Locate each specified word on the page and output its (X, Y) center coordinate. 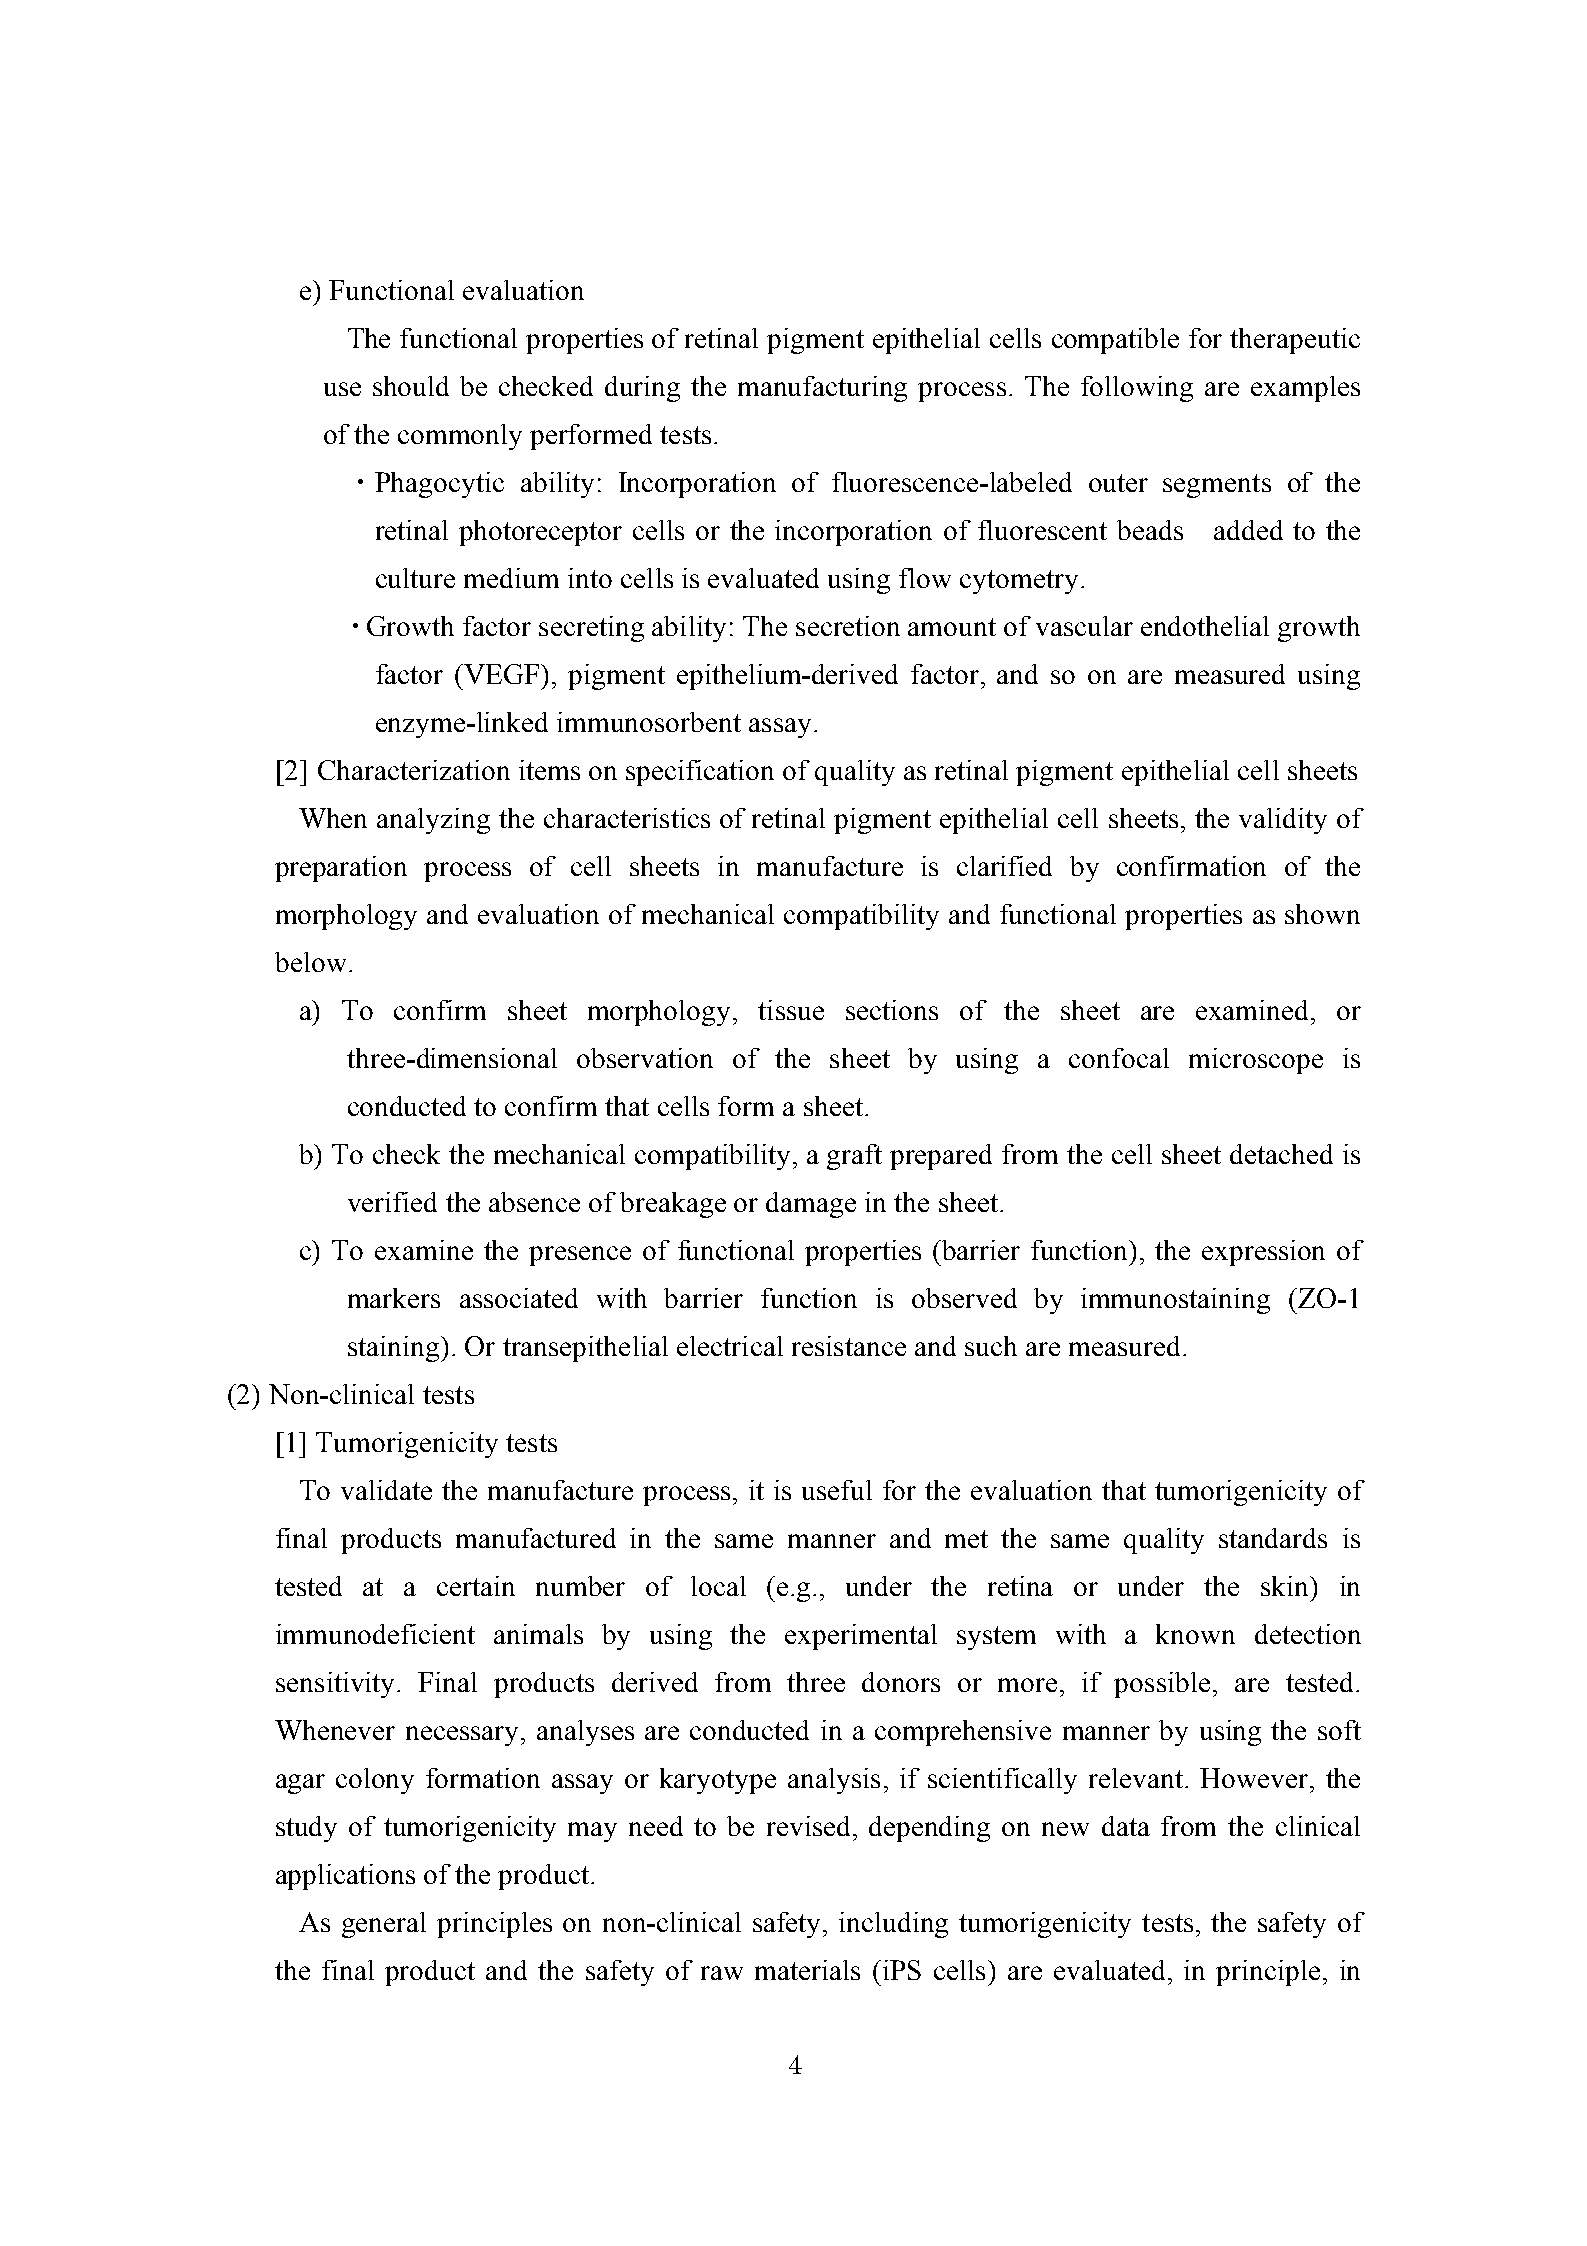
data (1126, 1826)
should (411, 386)
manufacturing (822, 389)
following (1137, 389)
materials (807, 1970)
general (384, 1925)
